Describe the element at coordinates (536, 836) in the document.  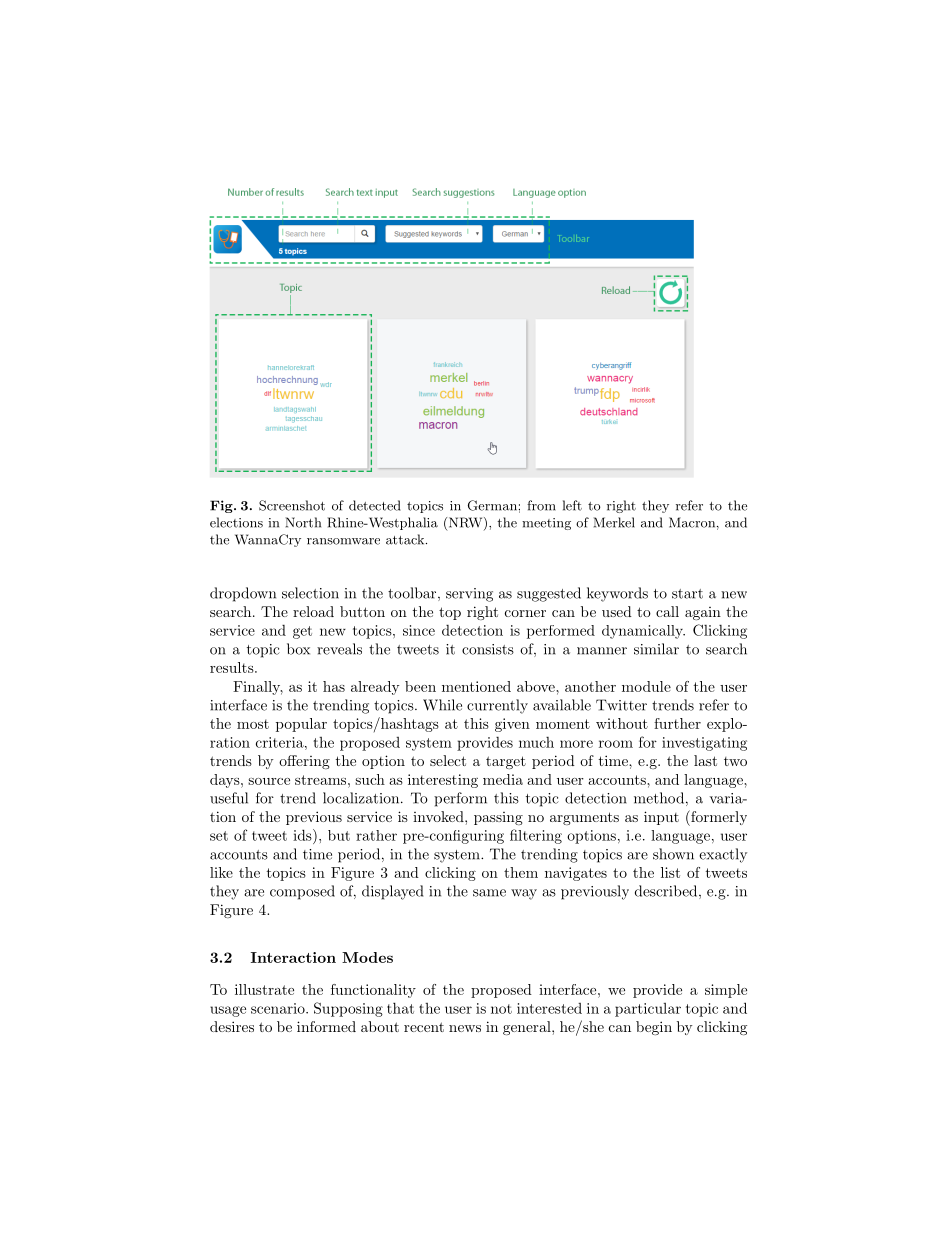
I see `filtering` at that location.
